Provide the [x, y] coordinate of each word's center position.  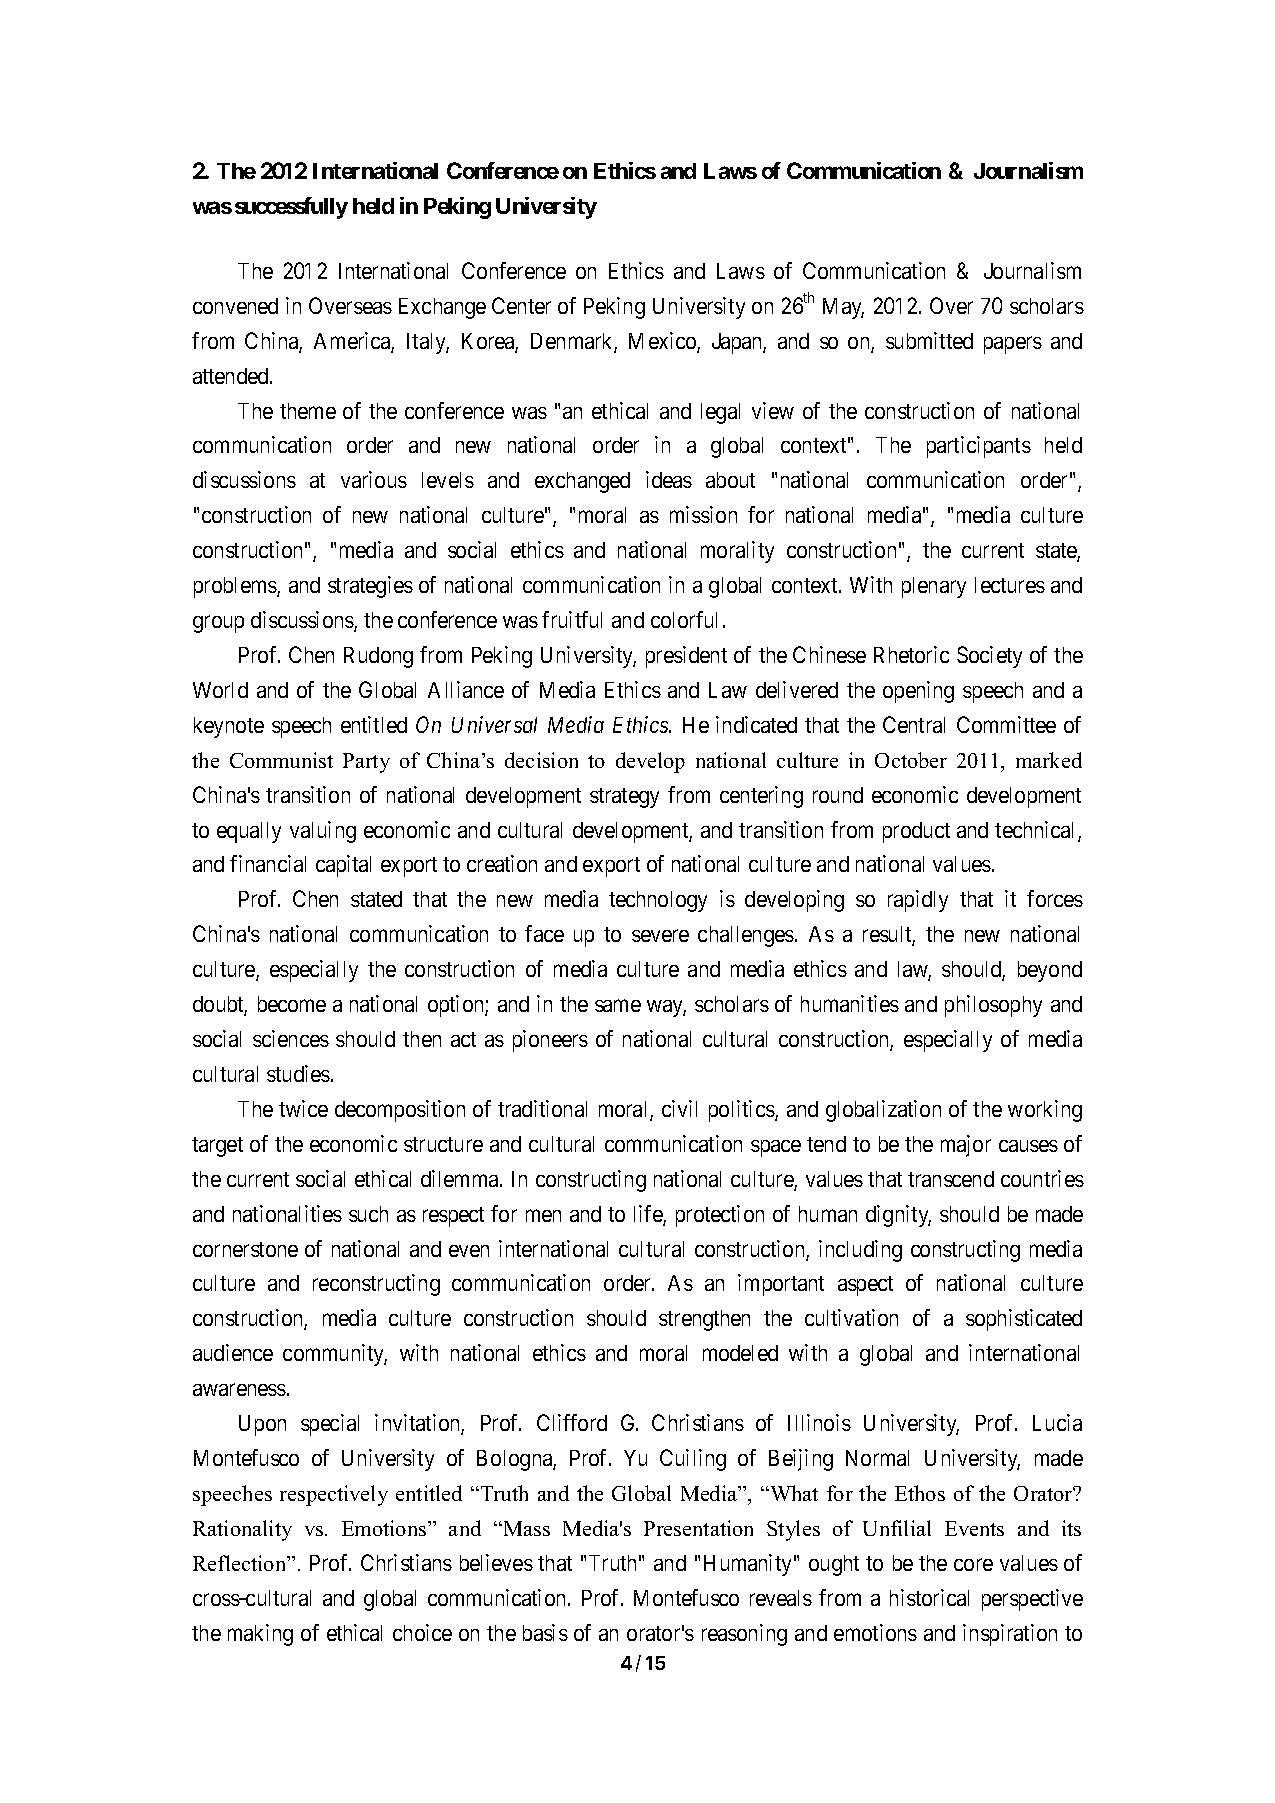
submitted [929, 340]
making [260, 1635]
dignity [898, 1216]
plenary [934, 587]
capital [343, 866]
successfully [291, 208]
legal [720, 413]
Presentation [698, 1528]
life [649, 1215]
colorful [684, 619]
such [368, 1214]
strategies [370, 587]
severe [660, 936]
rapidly [918, 901]
